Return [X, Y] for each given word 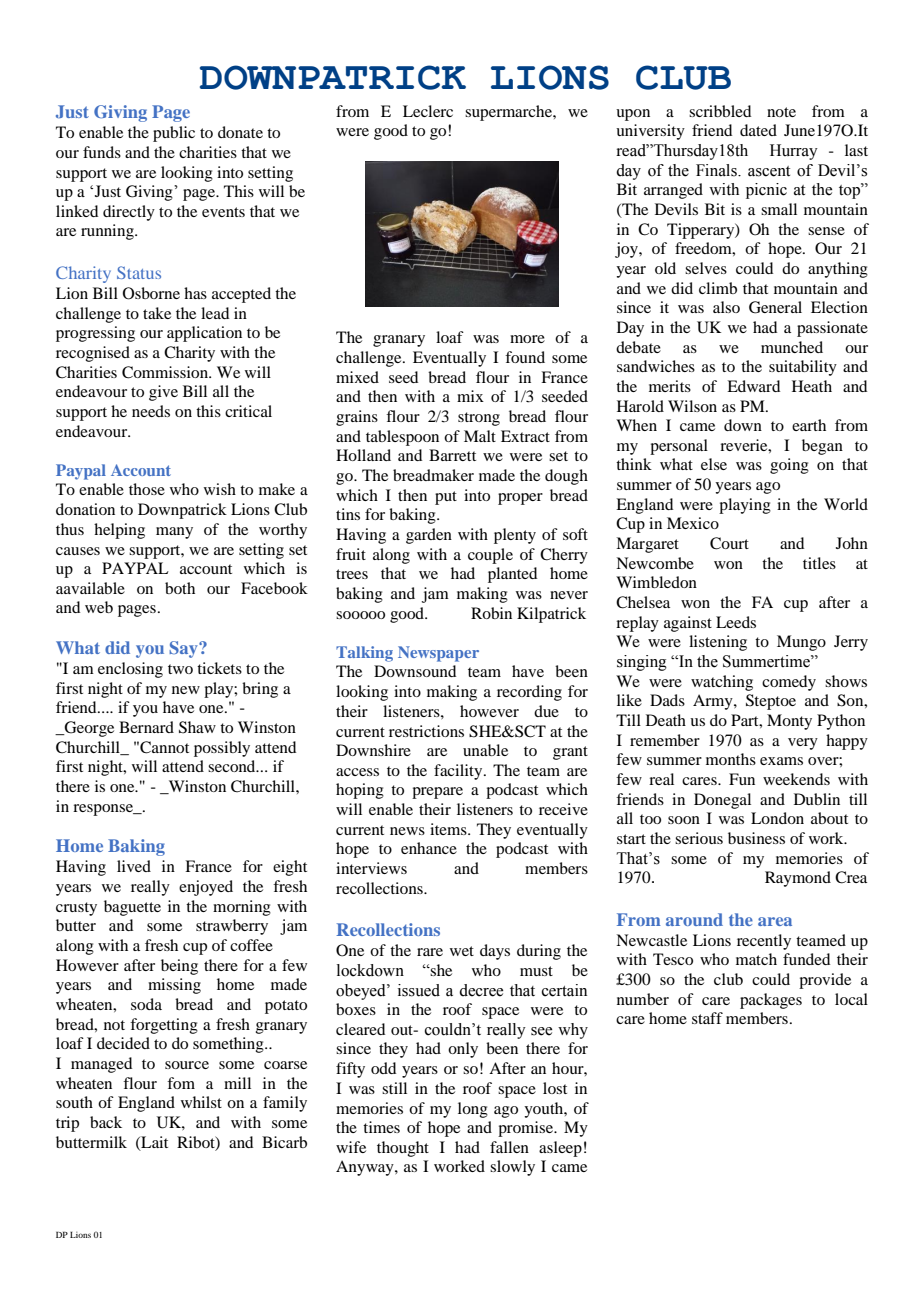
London [777, 818]
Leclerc [428, 111]
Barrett [452, 455]
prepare [437, 793]
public [174, 134]
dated [758, 130]
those [147, 489]
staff [707, 1018]
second [233, 766]
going [789, 466]
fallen [509, 1147]
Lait [153, 1143]
